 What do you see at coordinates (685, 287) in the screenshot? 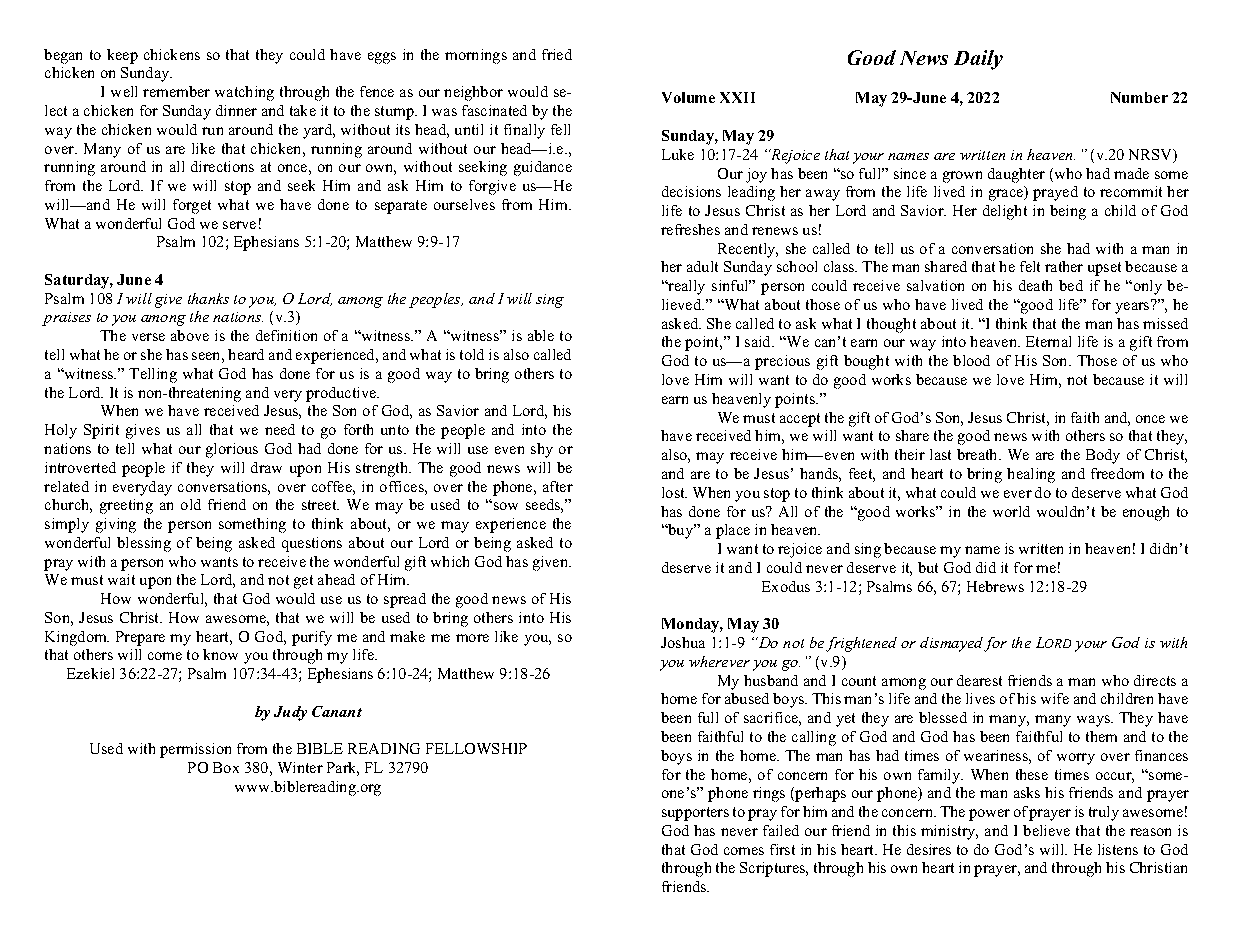
I see `really` at bounding box center [685, 287].
